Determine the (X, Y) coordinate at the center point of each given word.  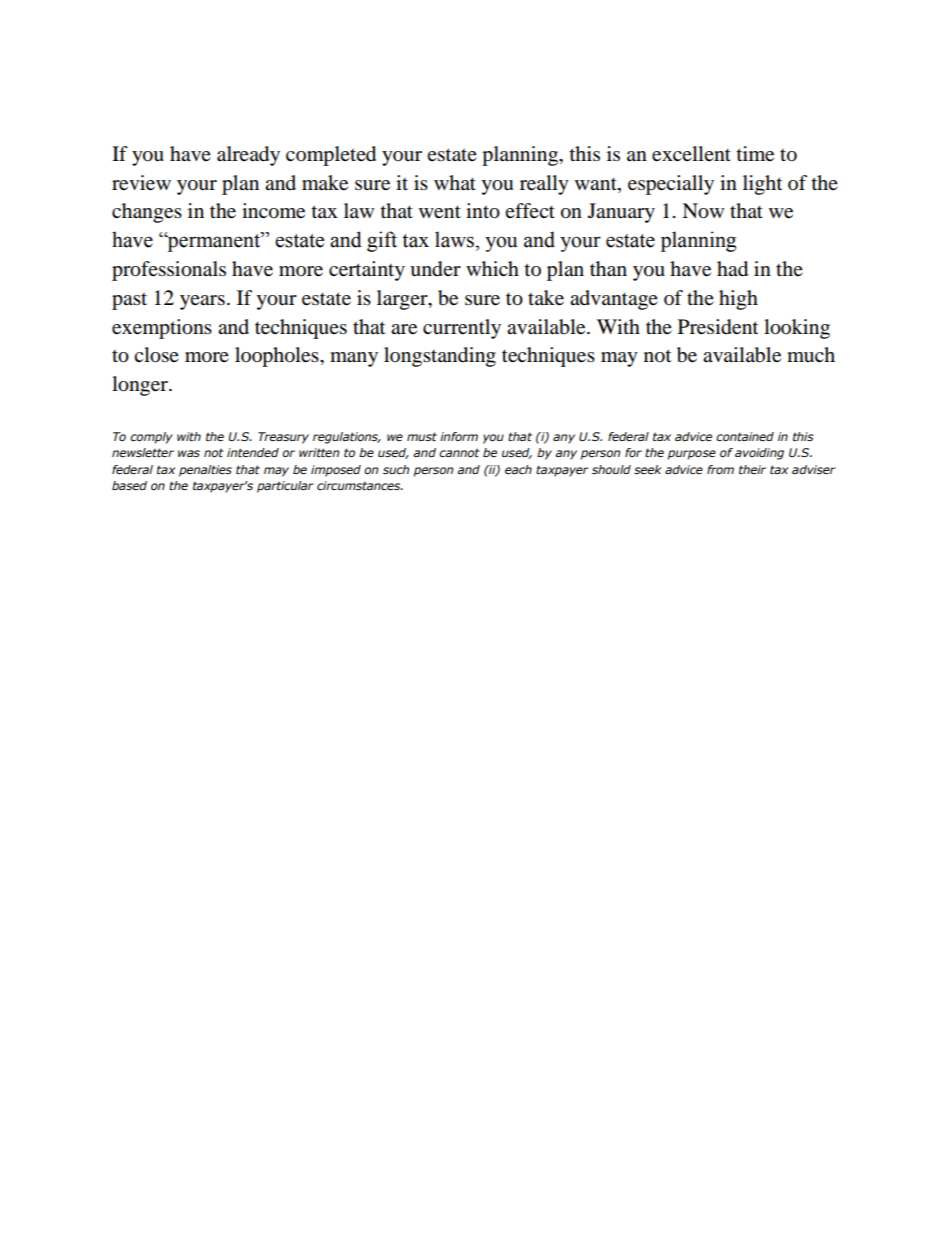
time (755, 154)
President (718, 327)
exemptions (162, 329)
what (455, 182)
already (248, 156)
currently (462, 329)
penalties (205, 471)
